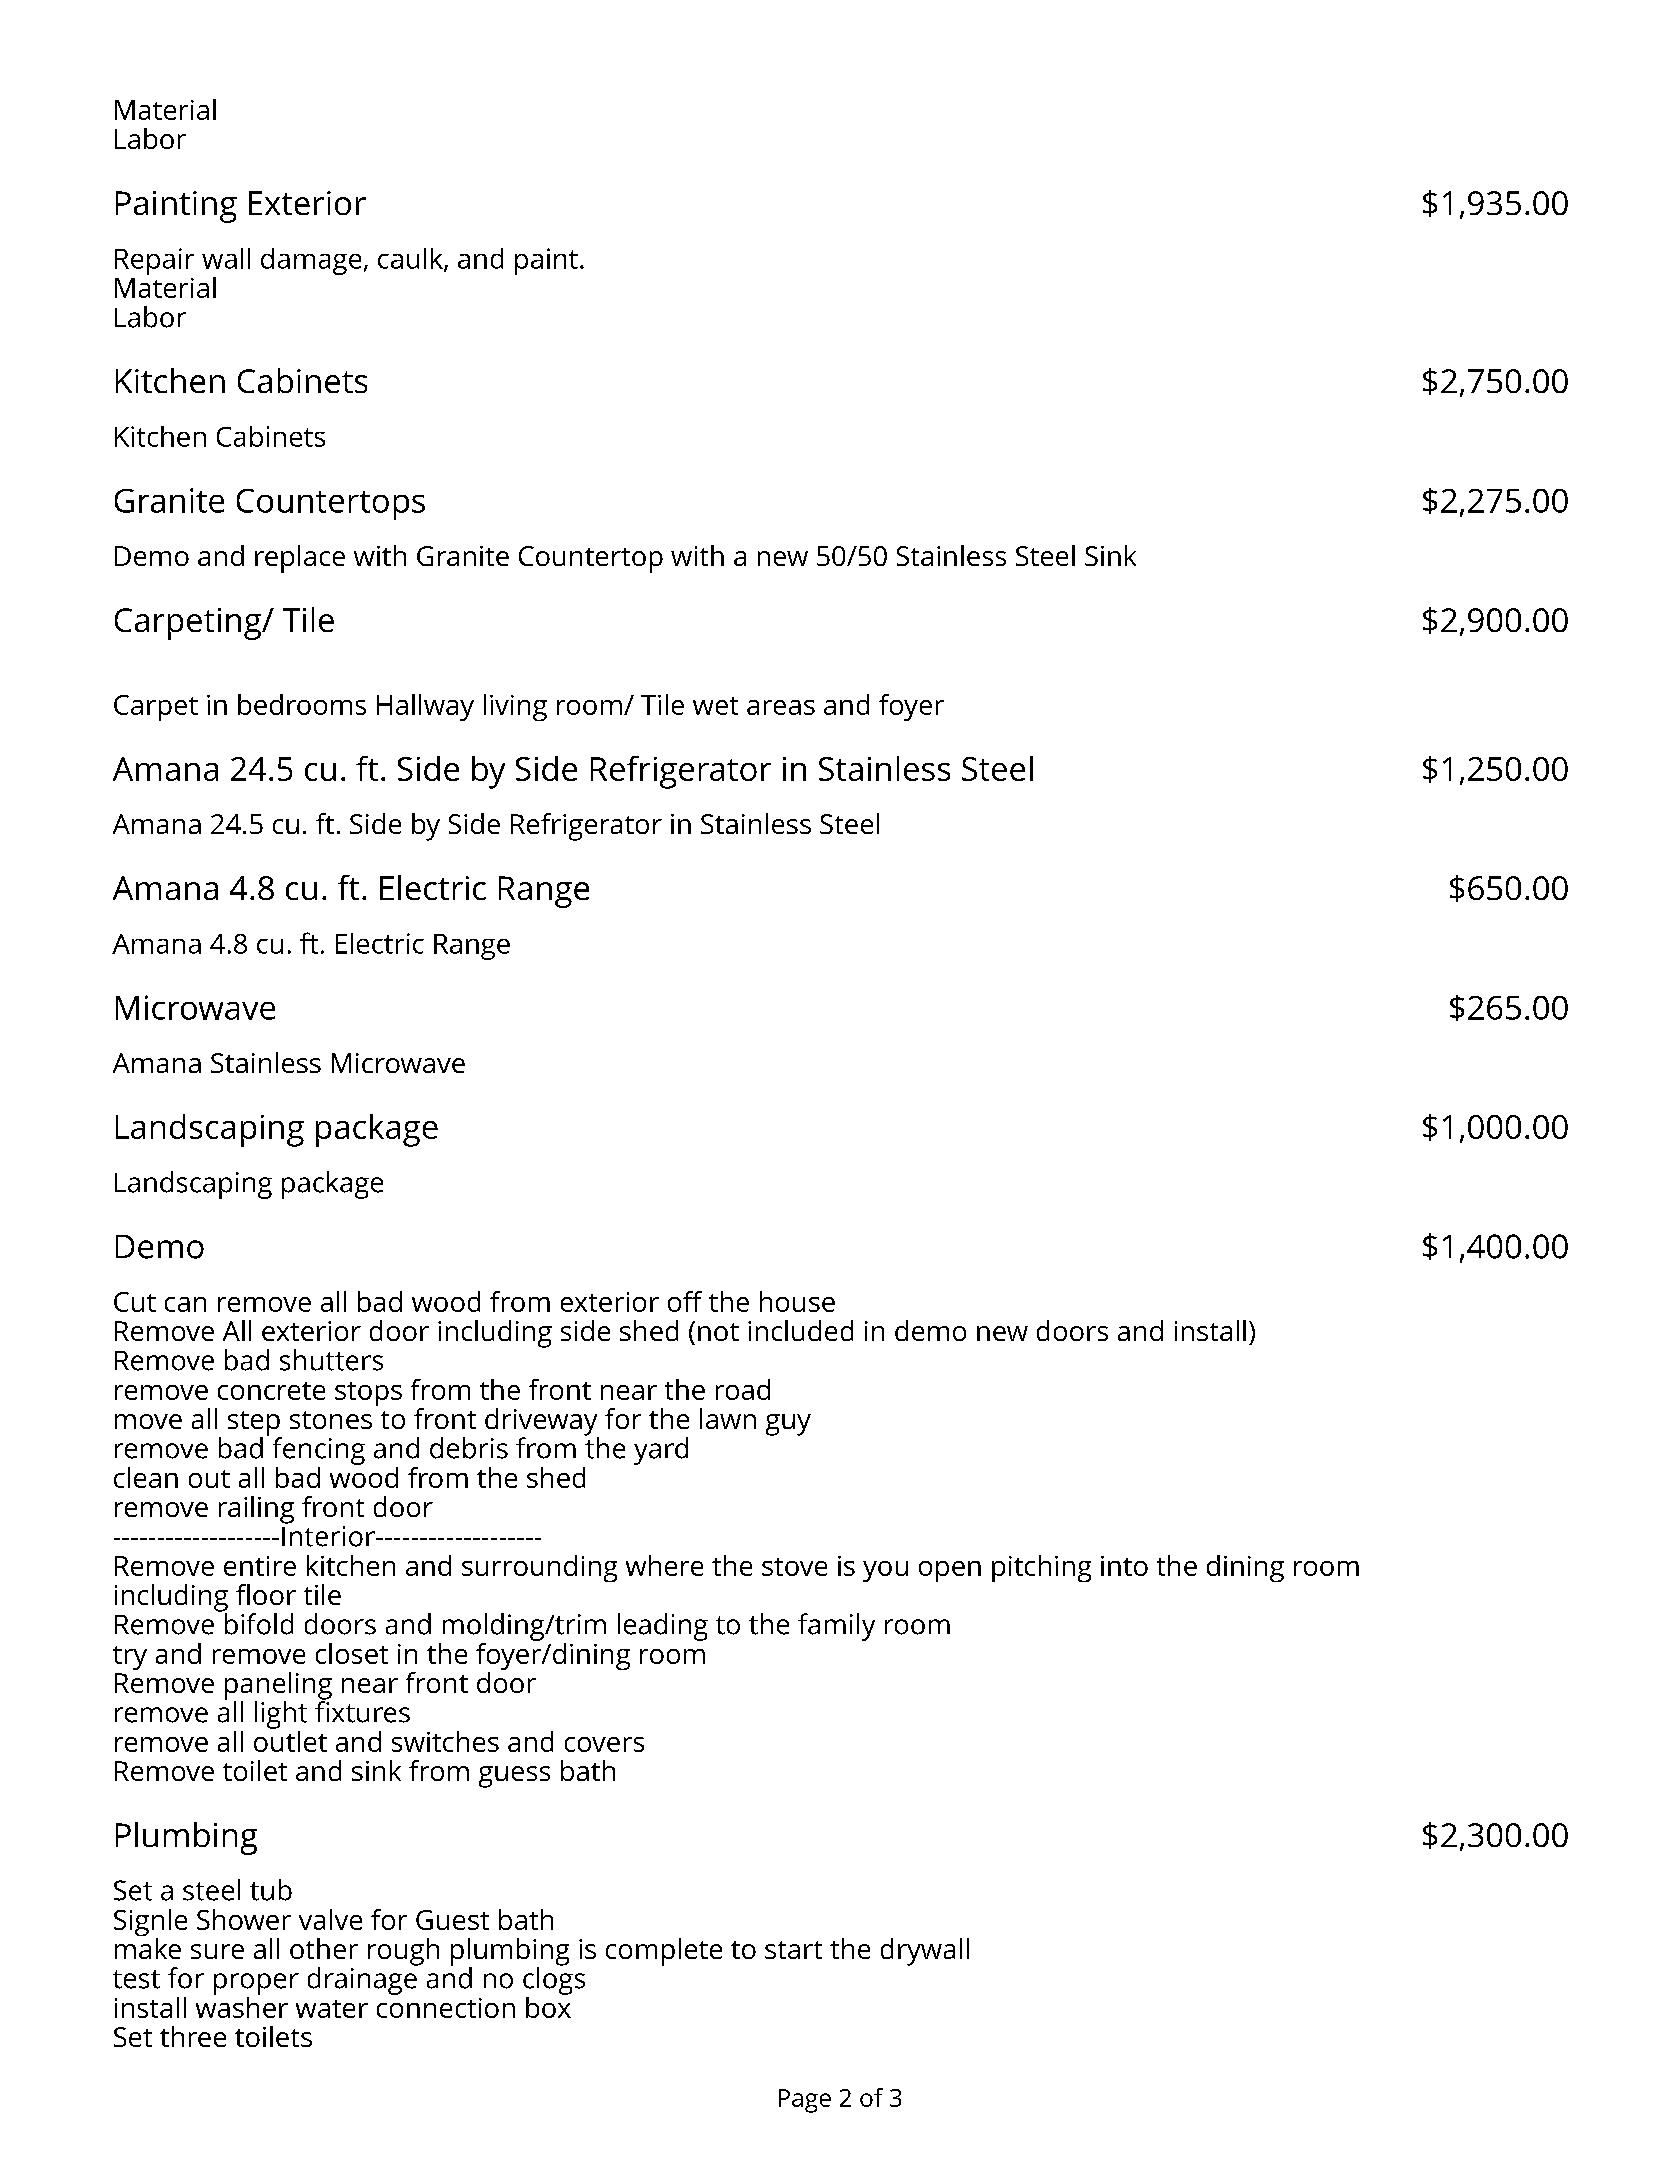  What do you see at coordinates (548, 2006) in the screenshot?
I see `box` at bounding box center [548, 2006].
